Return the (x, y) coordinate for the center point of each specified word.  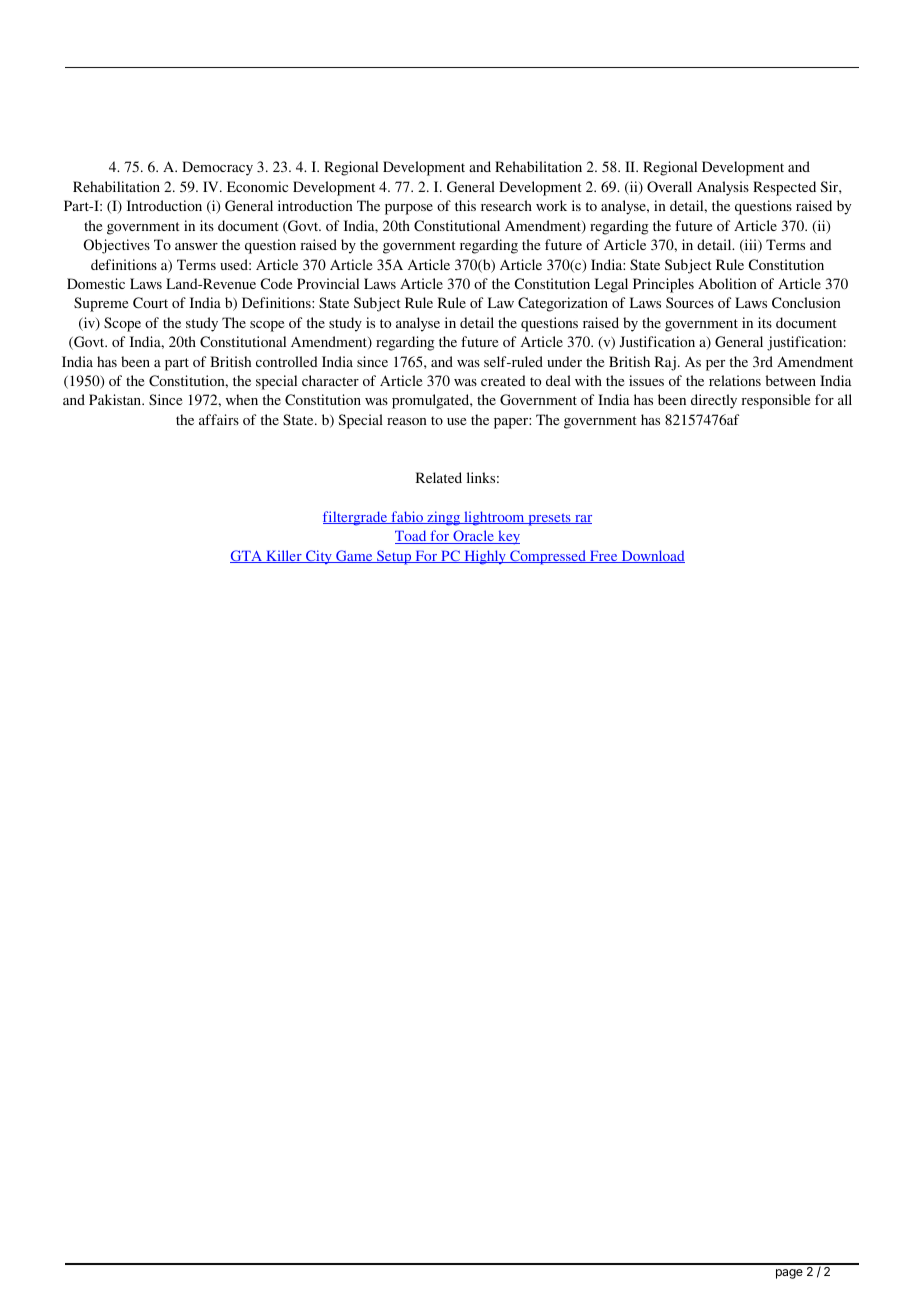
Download (652, 556)
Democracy (217, 168)
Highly (485, 557)
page (789, 1274)
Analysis (723, 188)
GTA (247, 556)
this (465, 205)
